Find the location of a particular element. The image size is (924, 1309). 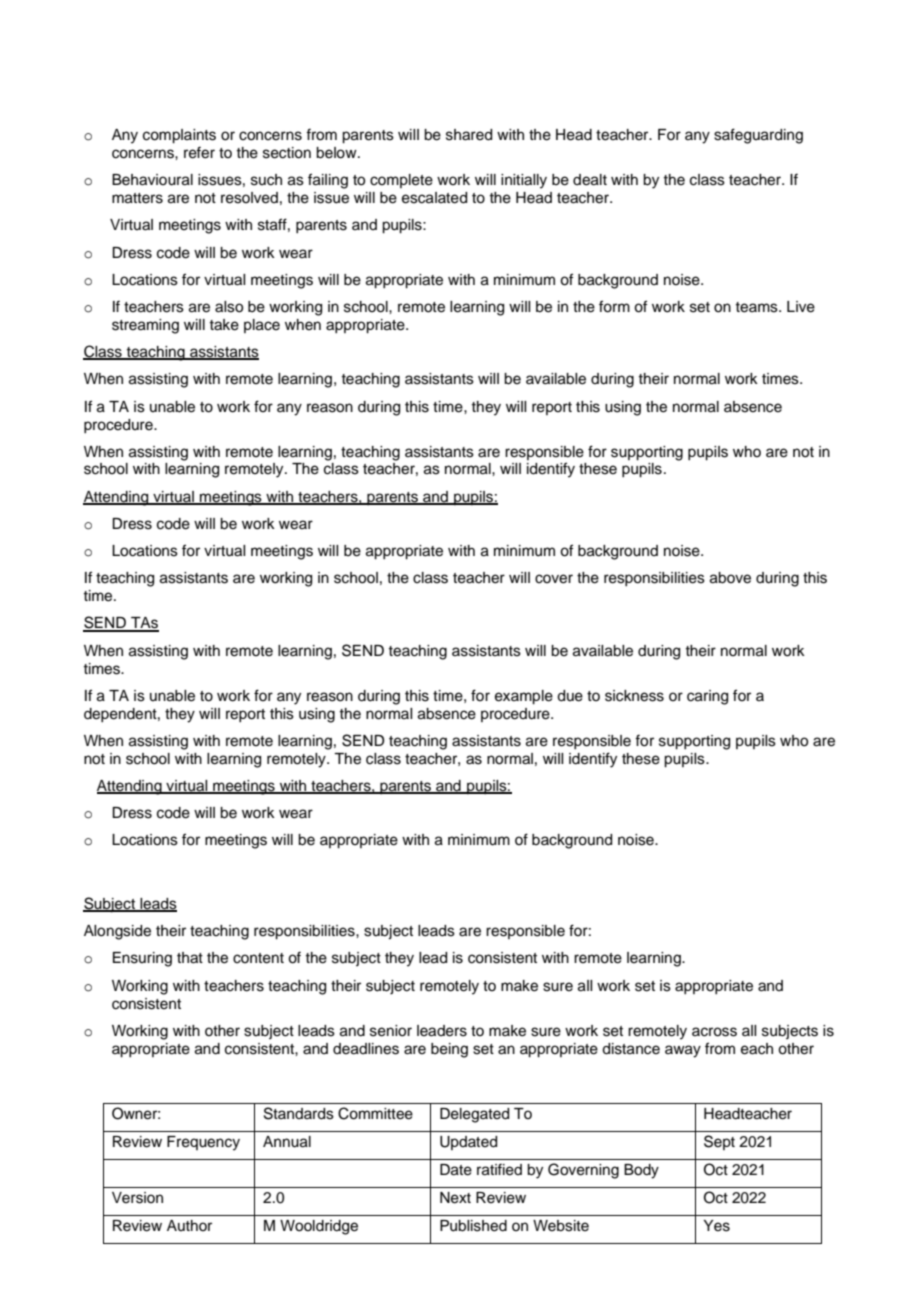

example is located at coordinates (524, 697).
